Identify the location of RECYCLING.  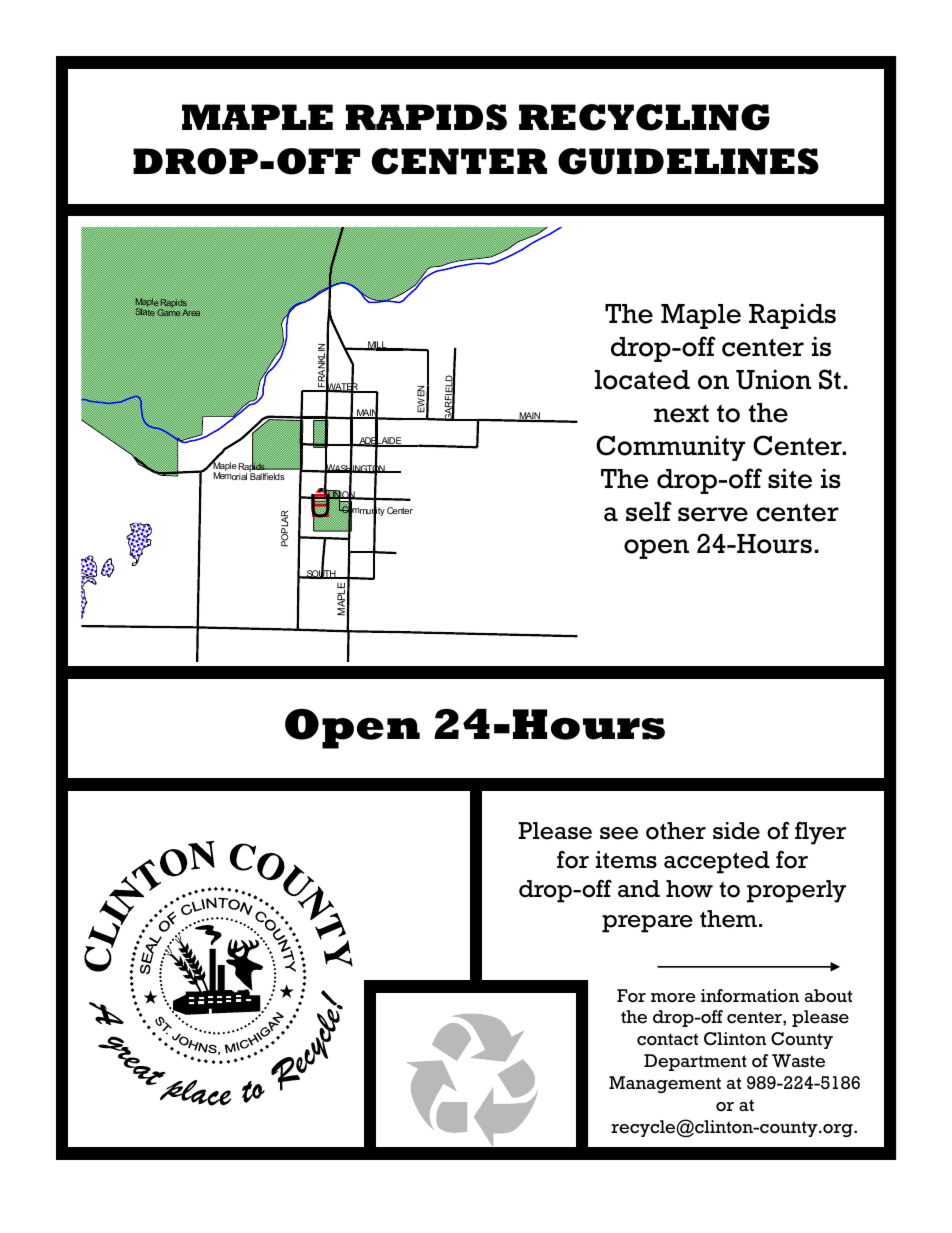
(644, 117).
